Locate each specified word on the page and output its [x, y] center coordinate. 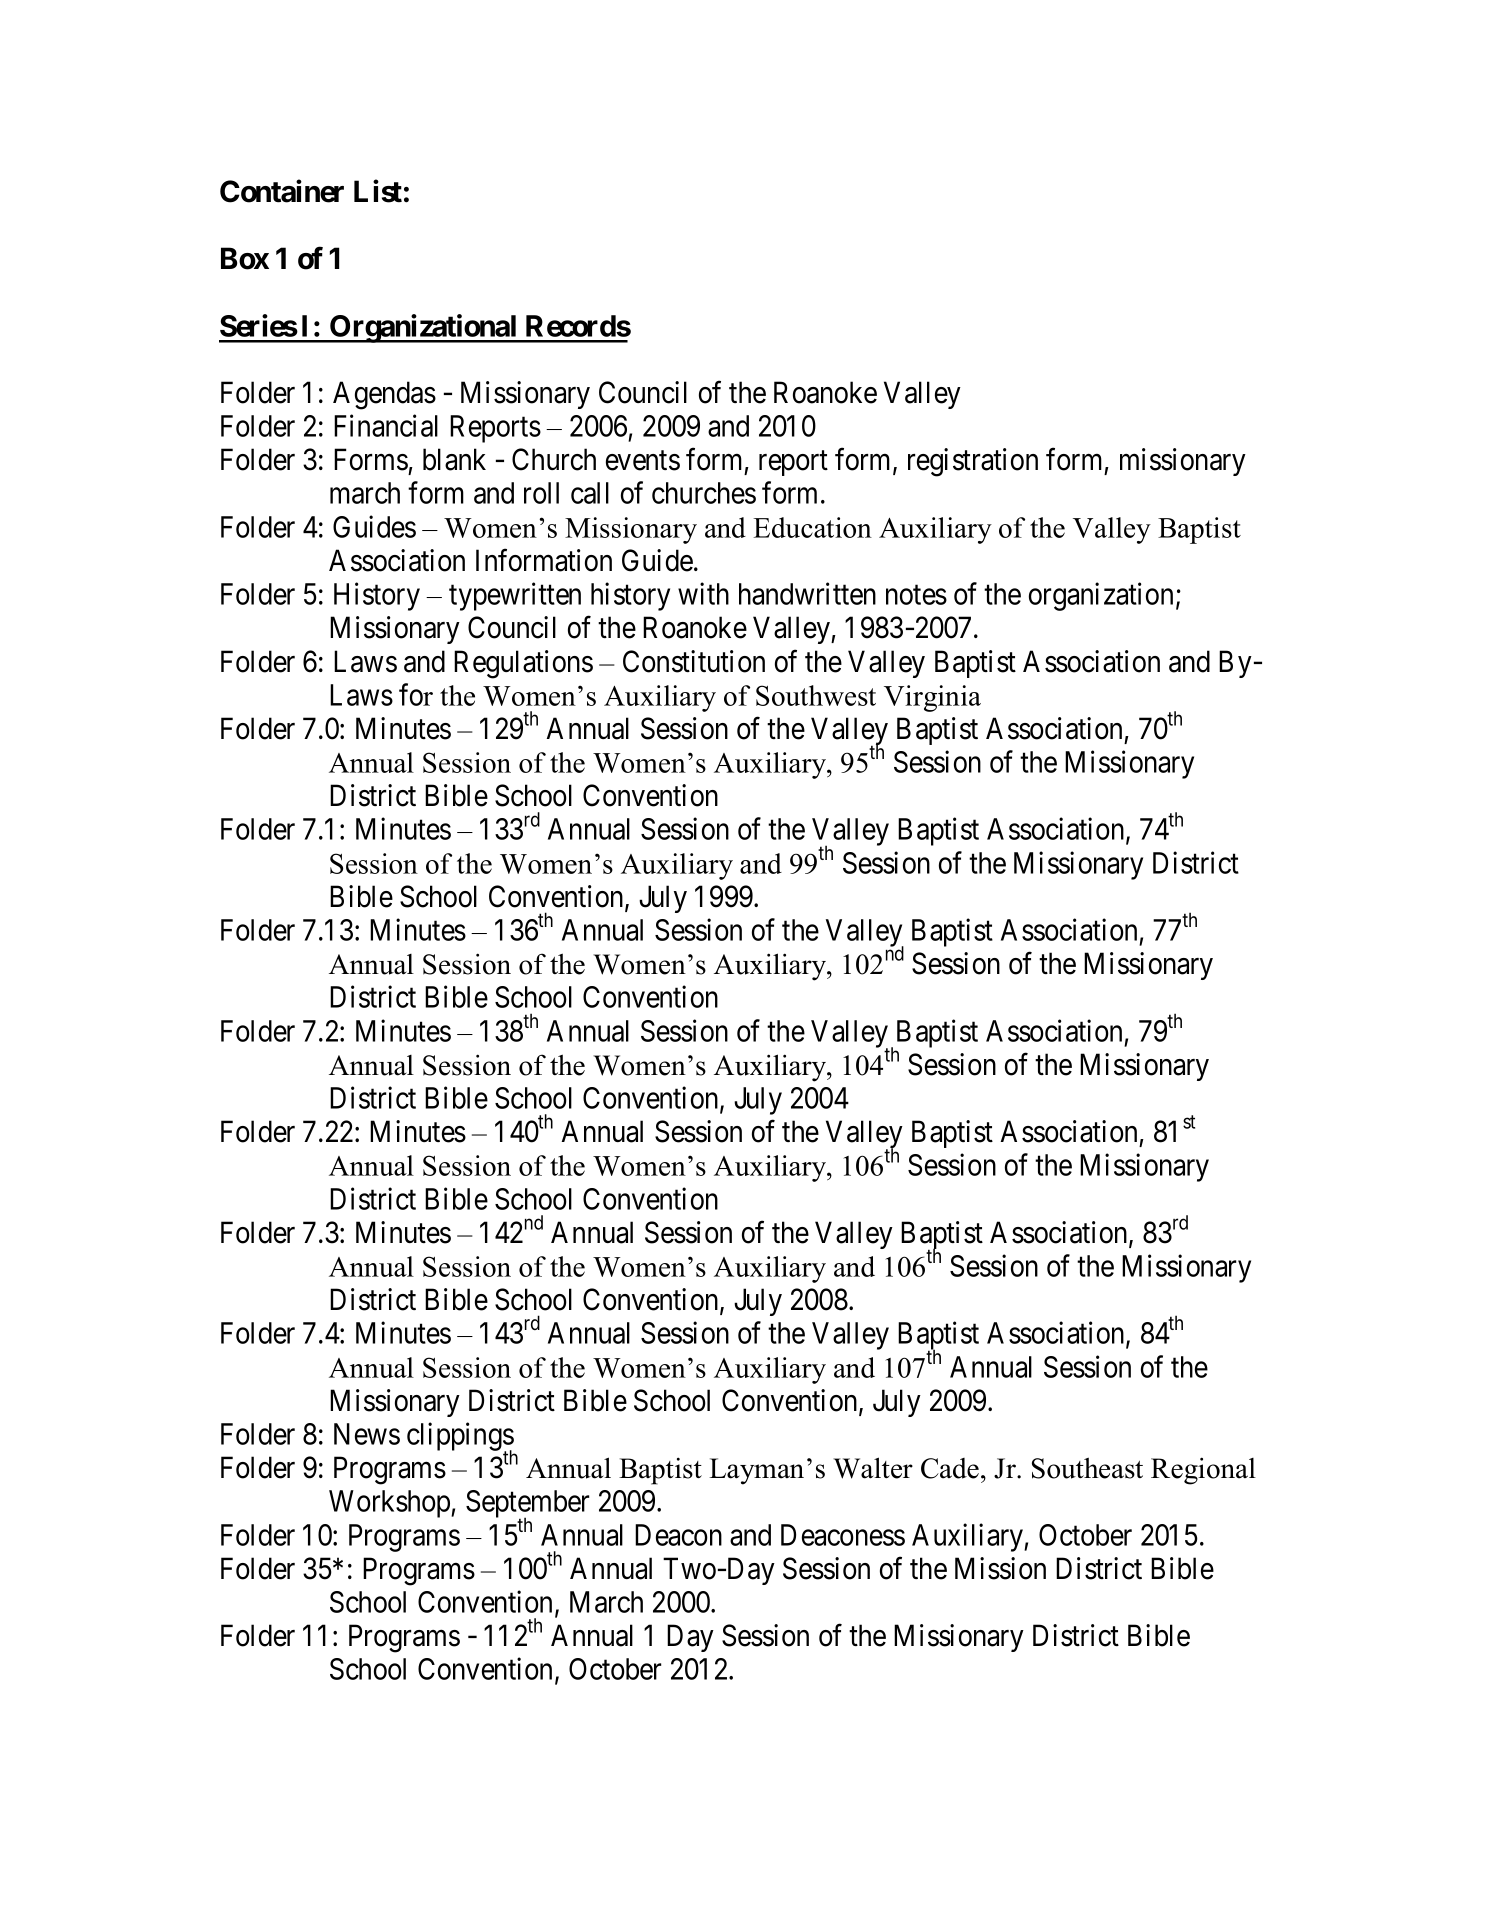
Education [812, 527]
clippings [461, 1438]
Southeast [1087, 1468]
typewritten [515, 596]
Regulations [523, 664]
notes [916, 595]
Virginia [932, 698]
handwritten [807, 593]
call [590, 493]
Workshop [390, 1504]
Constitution [694, 661]
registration [973, 462]
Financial [386, 425]
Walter [873, 1468]
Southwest [816, 695]
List [378, 191]
